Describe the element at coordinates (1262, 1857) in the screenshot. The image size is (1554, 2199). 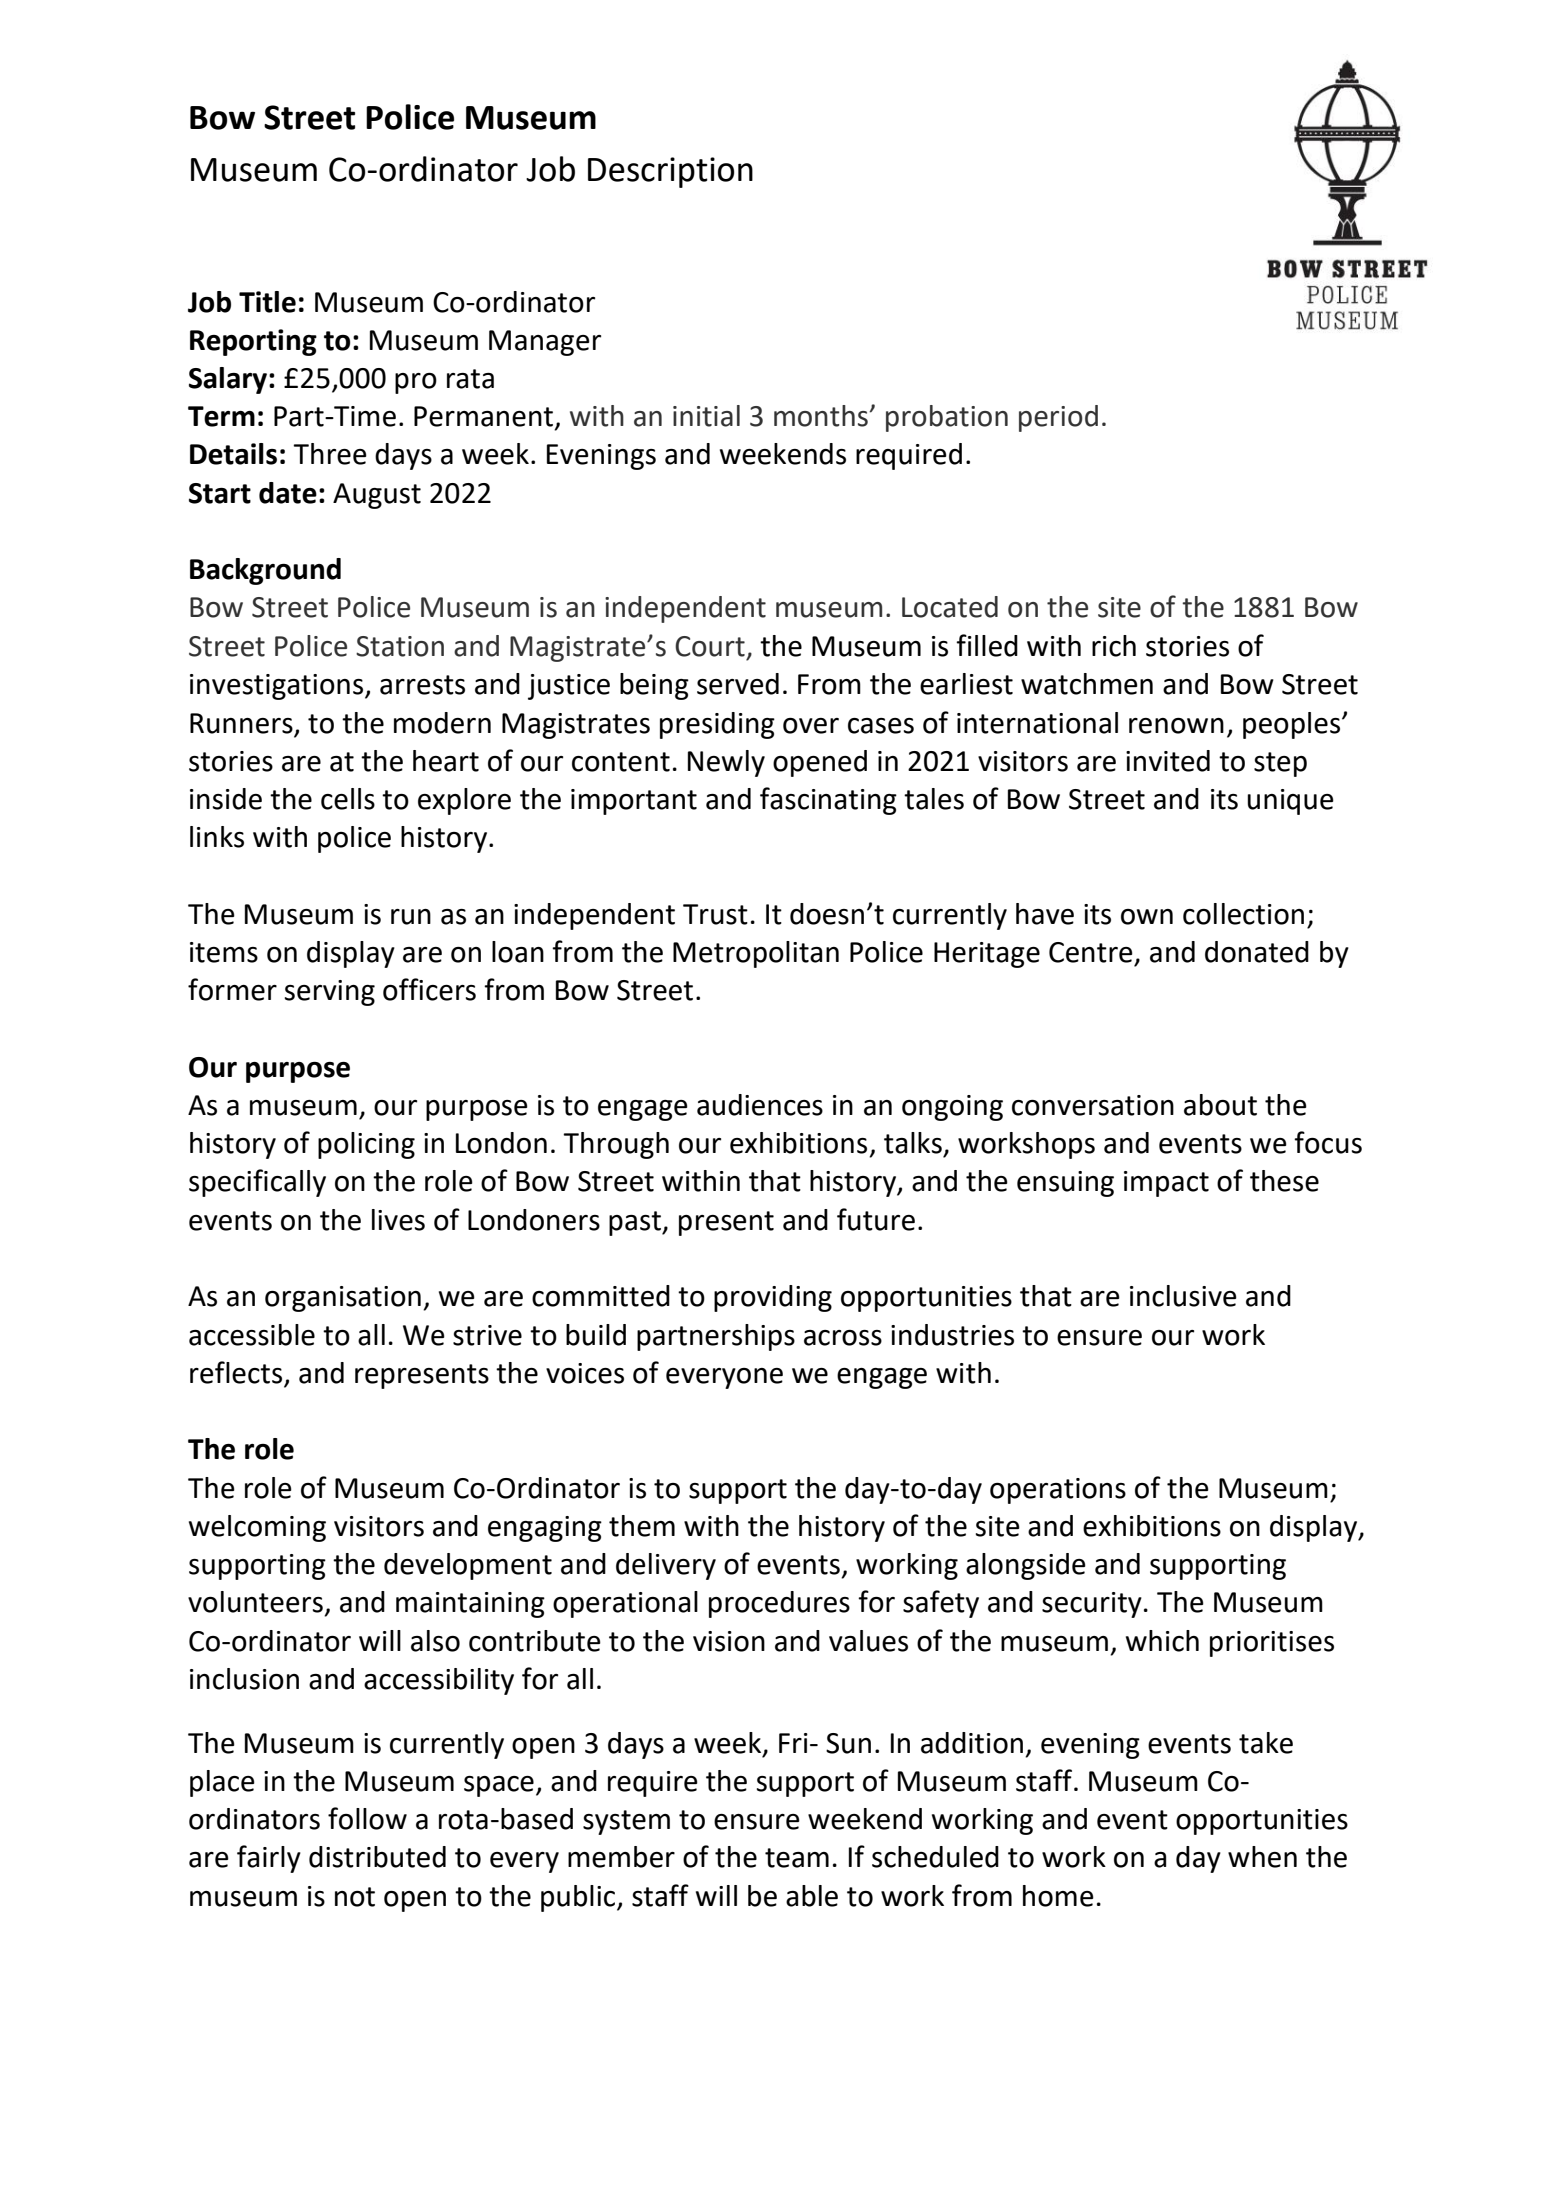
I see `when` at that location.
